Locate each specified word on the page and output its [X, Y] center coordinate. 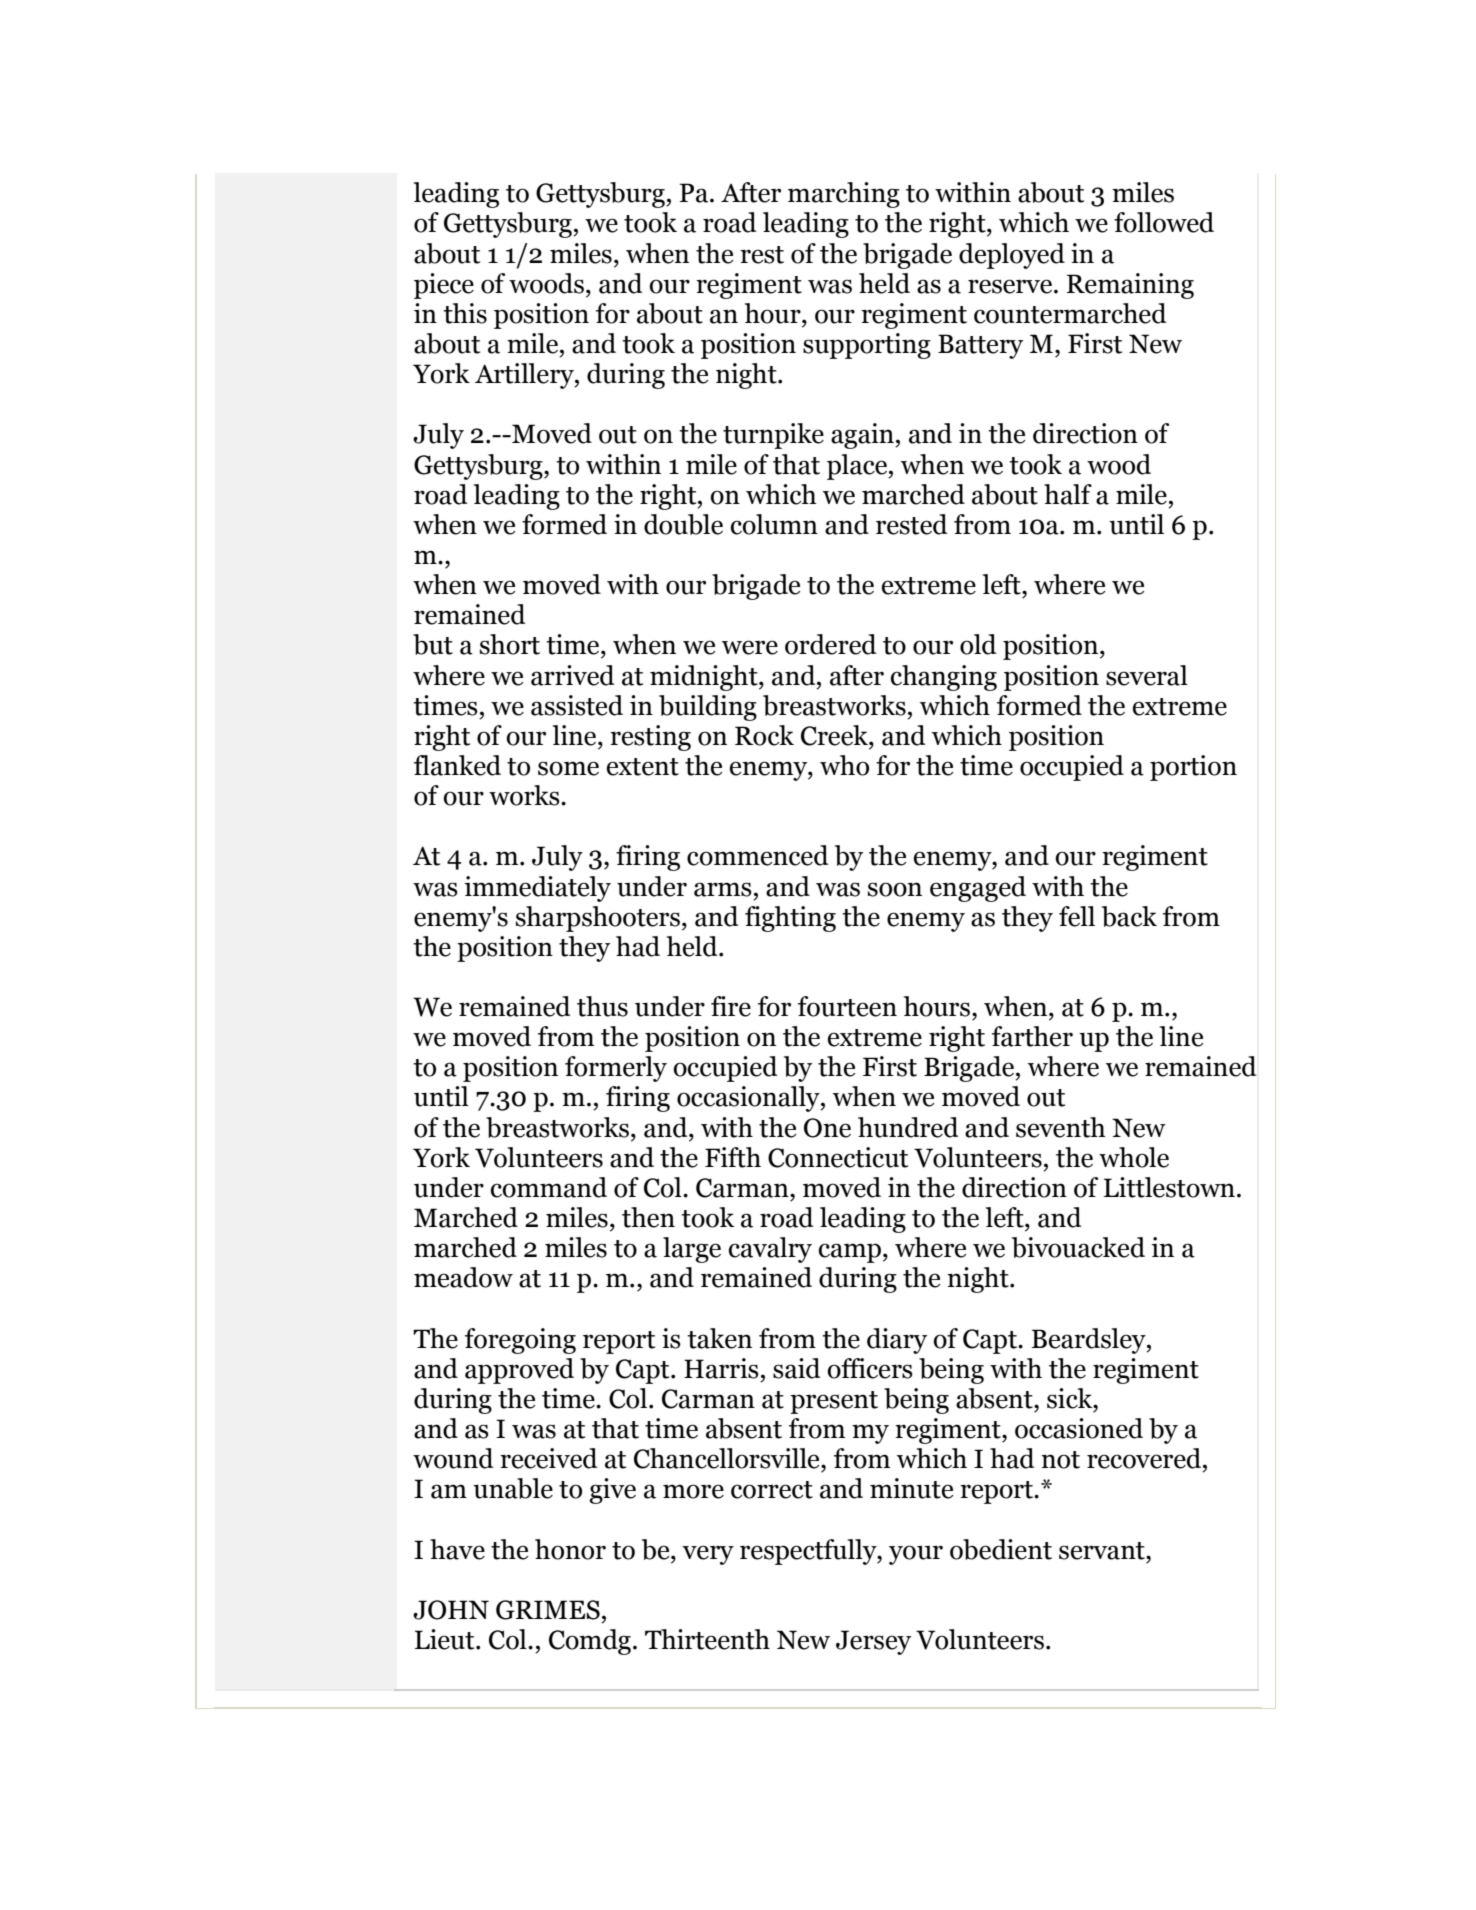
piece [444, 286]
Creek [835, 735]
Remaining [1130, 286]
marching [844, 195]
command [549, 1187]
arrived [573, 675]
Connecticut [838, 1157]
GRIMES [548, 1610]
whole [1134, 1157]
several [1147, 675]
